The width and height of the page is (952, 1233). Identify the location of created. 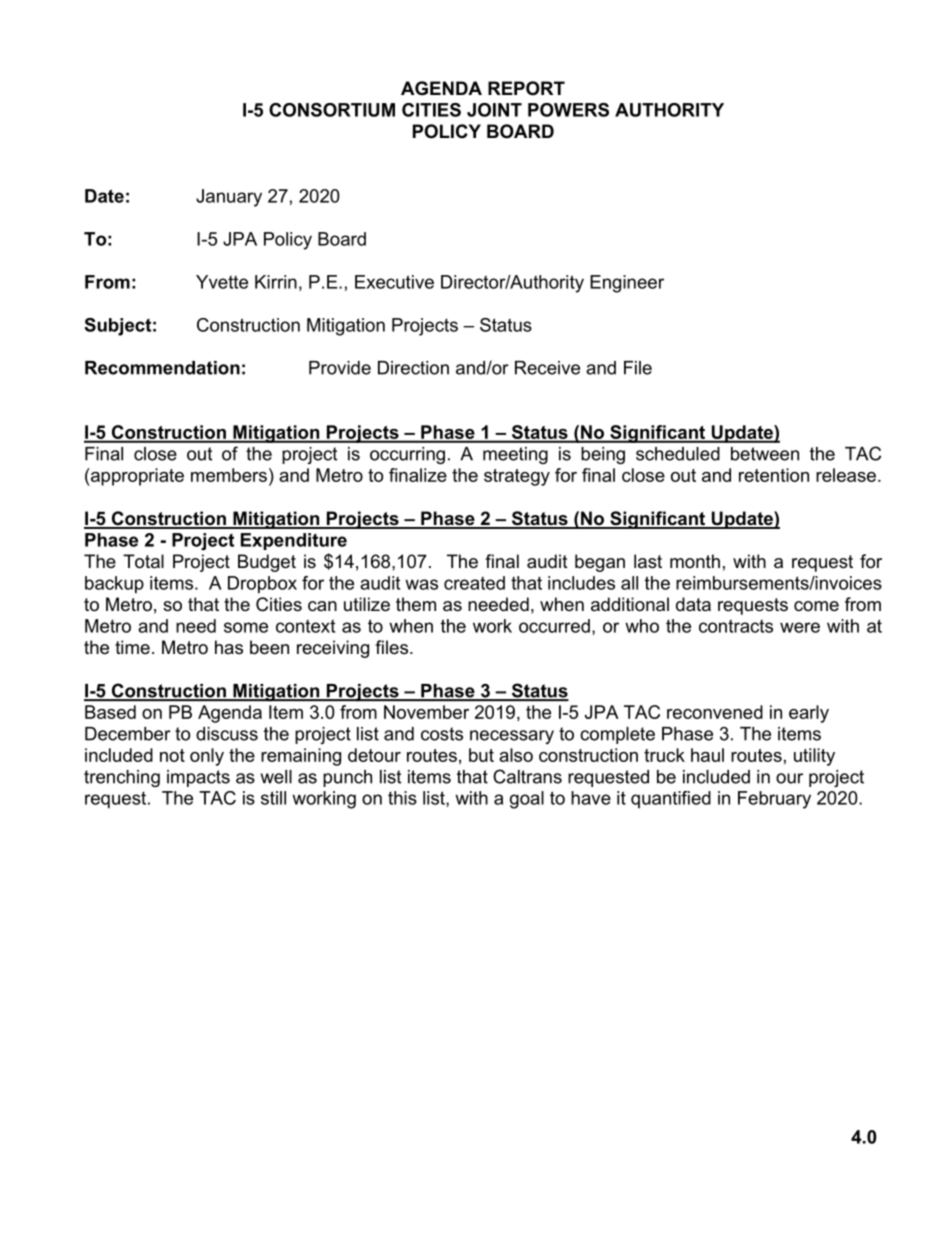
(474, 583).
